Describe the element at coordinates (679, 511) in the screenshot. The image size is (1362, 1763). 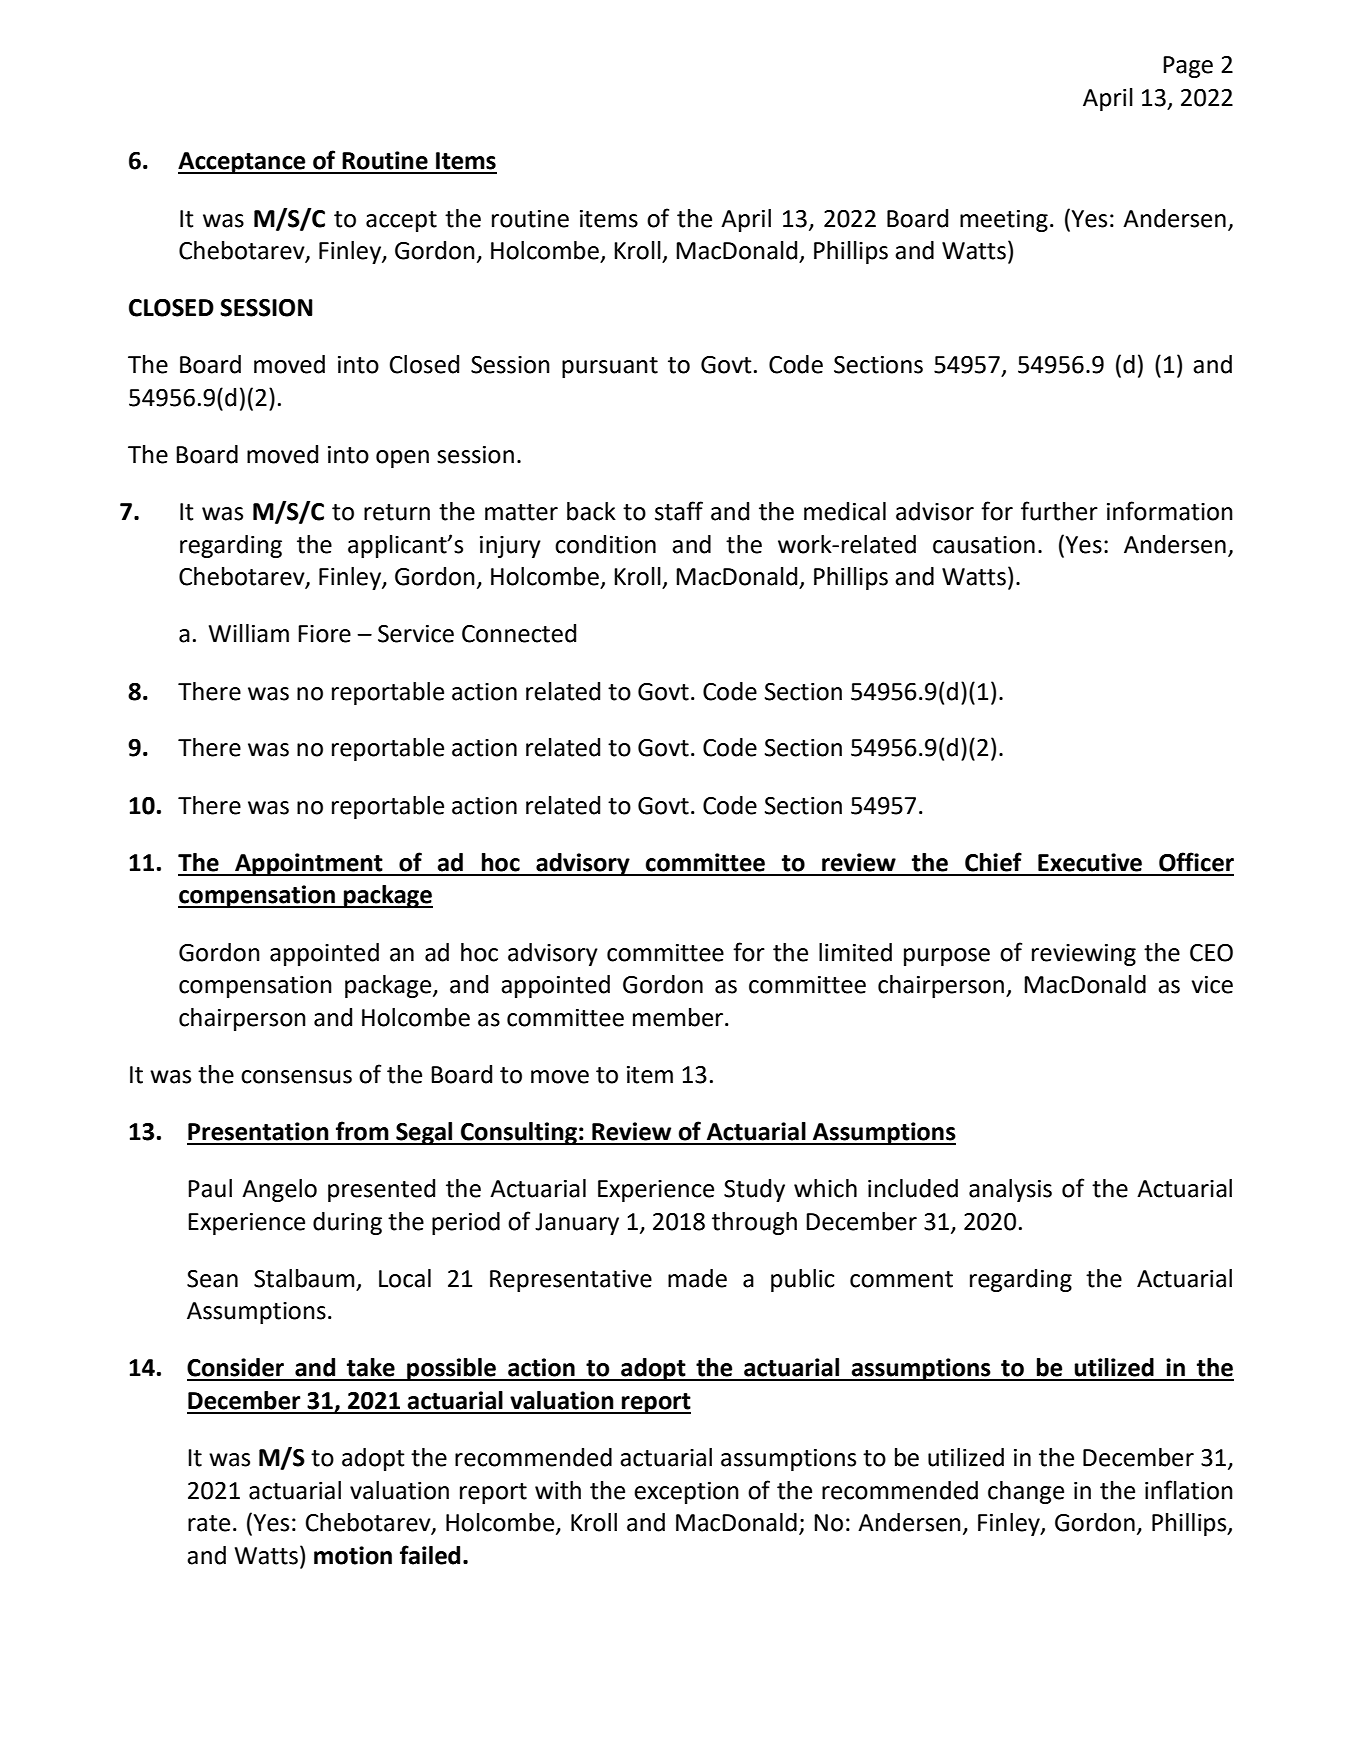
I see `staff` at that location.
